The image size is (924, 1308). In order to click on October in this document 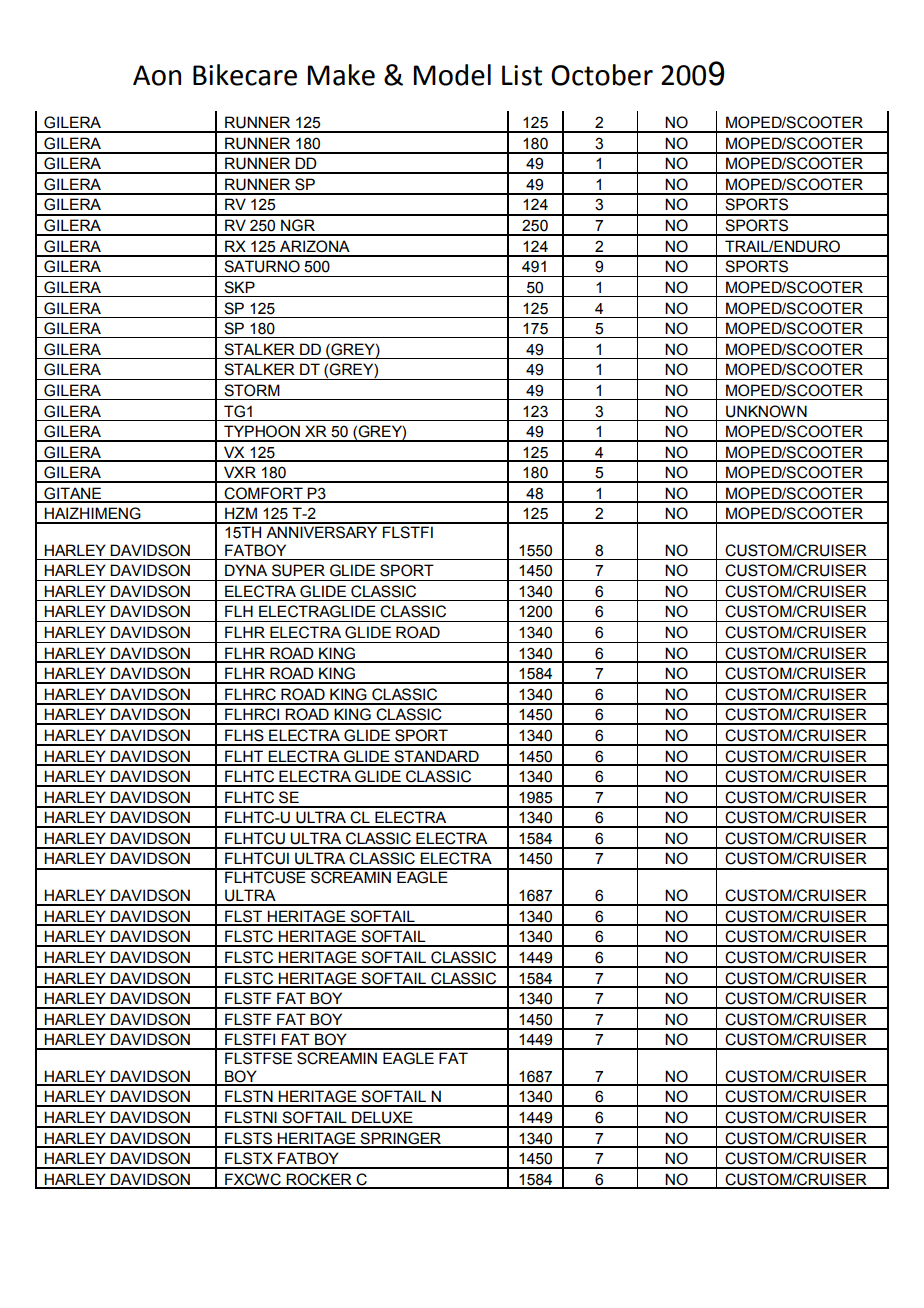, I will do `click(602, 75)`.
